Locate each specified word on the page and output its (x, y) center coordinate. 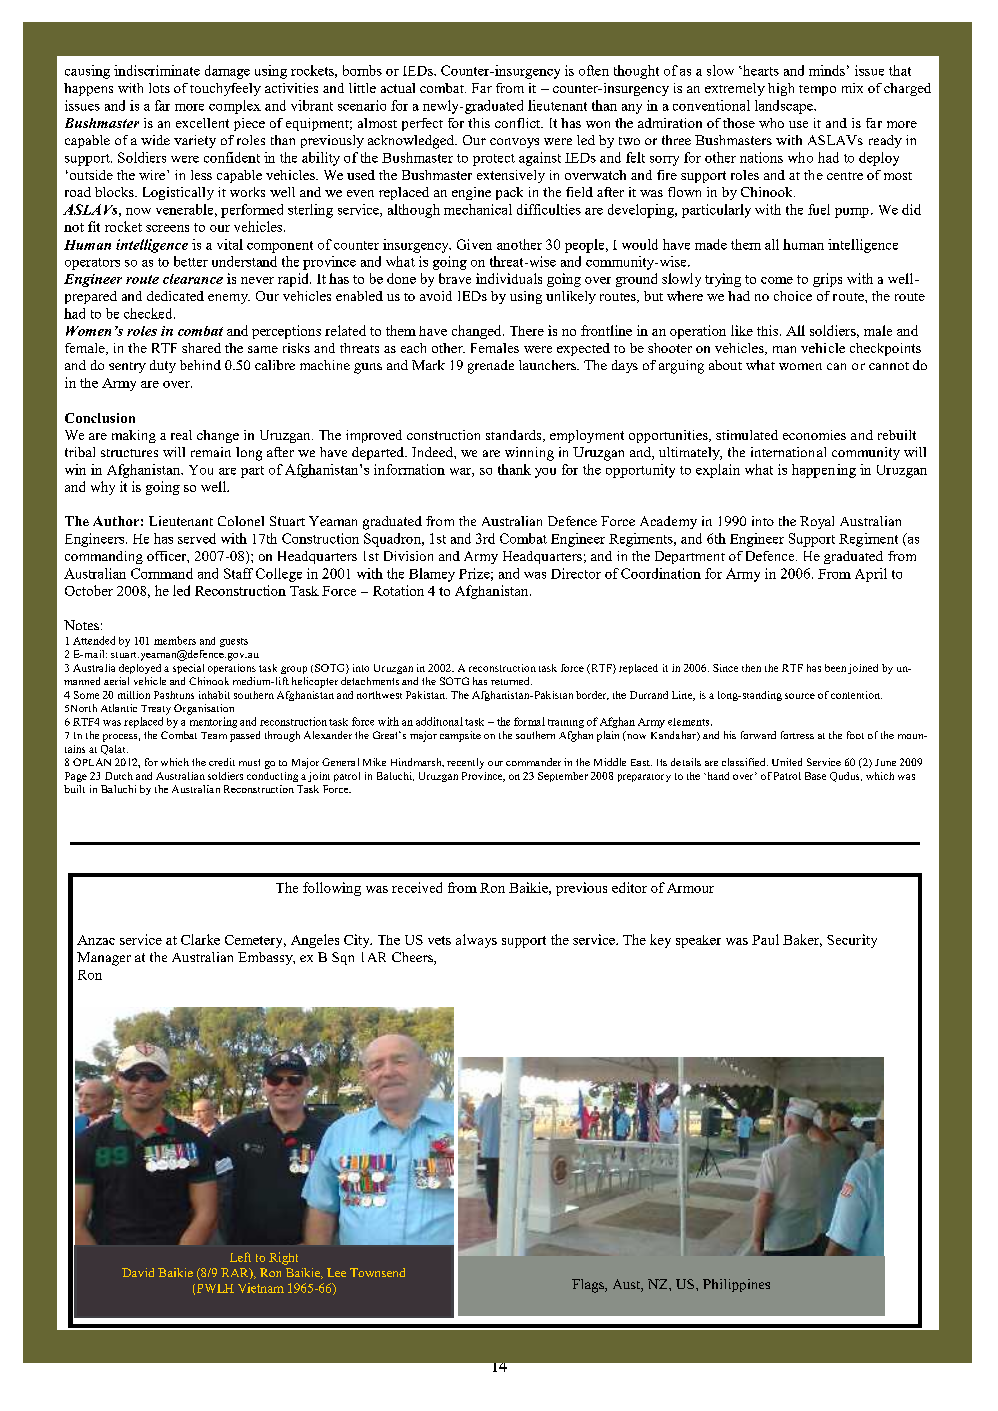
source (800, 696)
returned (511, 681)
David (138, 1272)
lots (159, 88)
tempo (817, 90)
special (188, 669)
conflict (519, 123)
